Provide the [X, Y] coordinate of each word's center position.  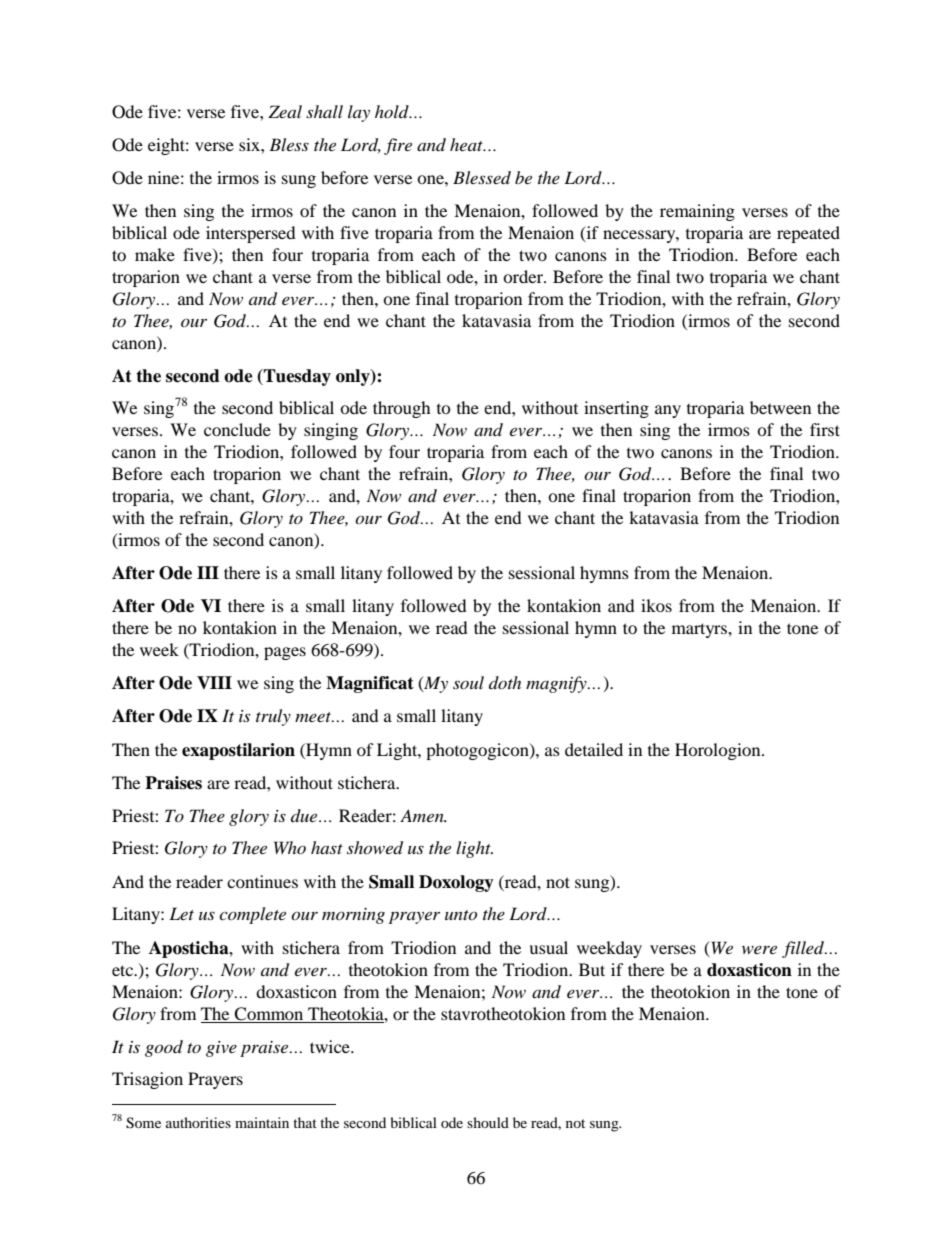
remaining [697, 212]
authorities [198, 1122]
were [759, 949]
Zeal [285, 111]
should [488, 1122]
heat [467, 144]
